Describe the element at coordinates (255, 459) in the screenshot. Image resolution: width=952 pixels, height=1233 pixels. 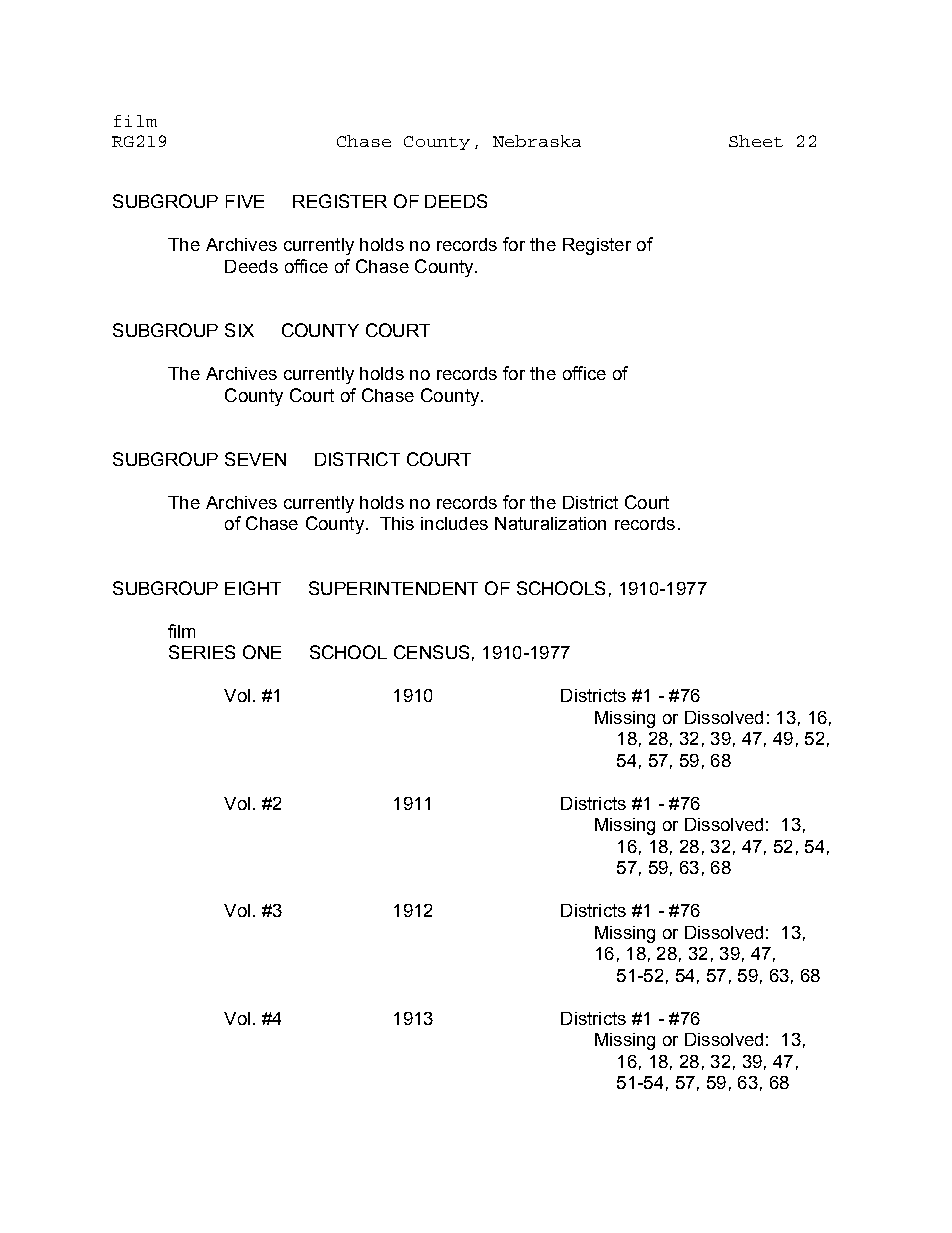
I see `SEVEN` at that location.
